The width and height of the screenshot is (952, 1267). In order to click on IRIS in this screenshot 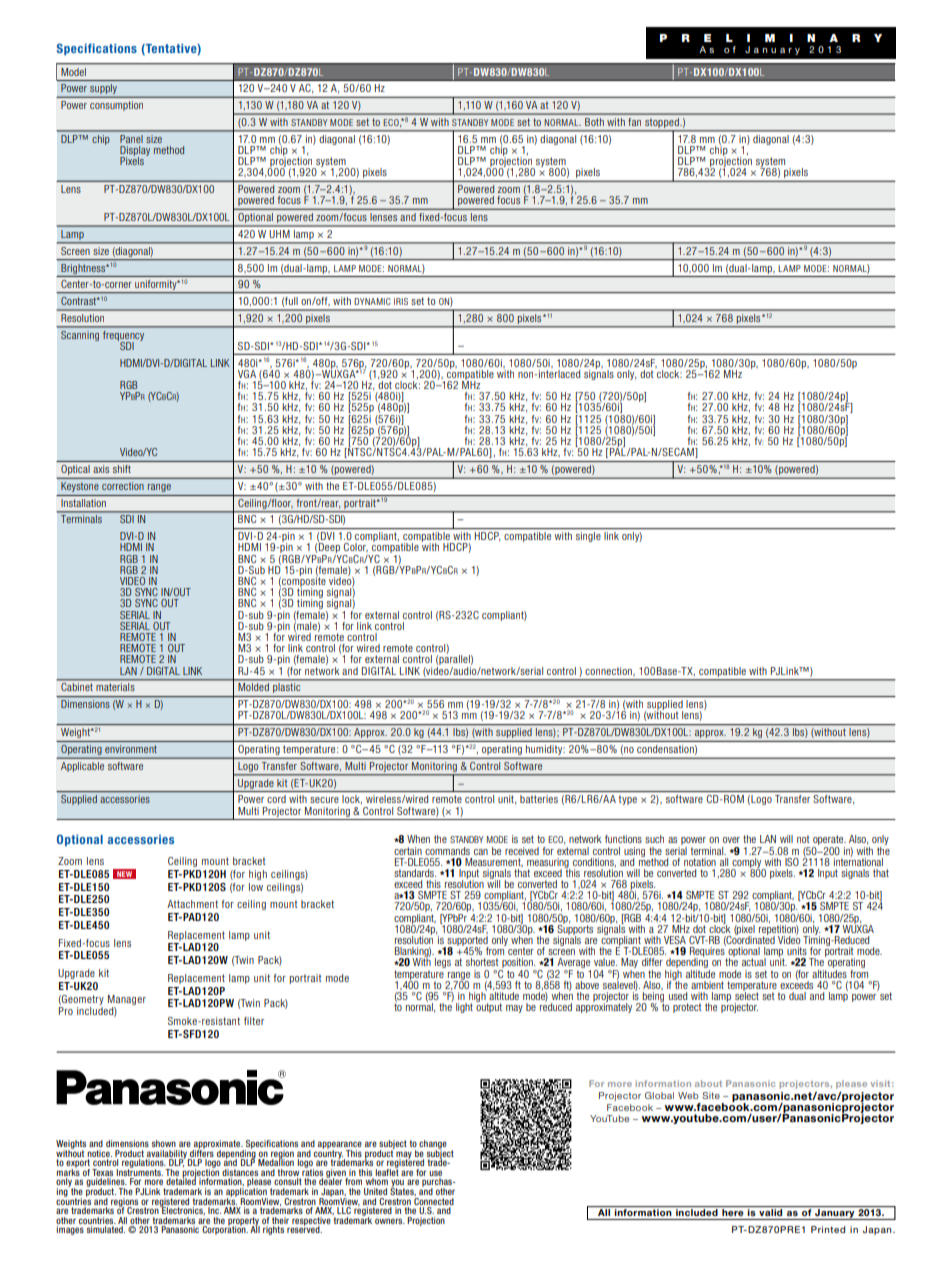, I will do `click(401, 301)`.
